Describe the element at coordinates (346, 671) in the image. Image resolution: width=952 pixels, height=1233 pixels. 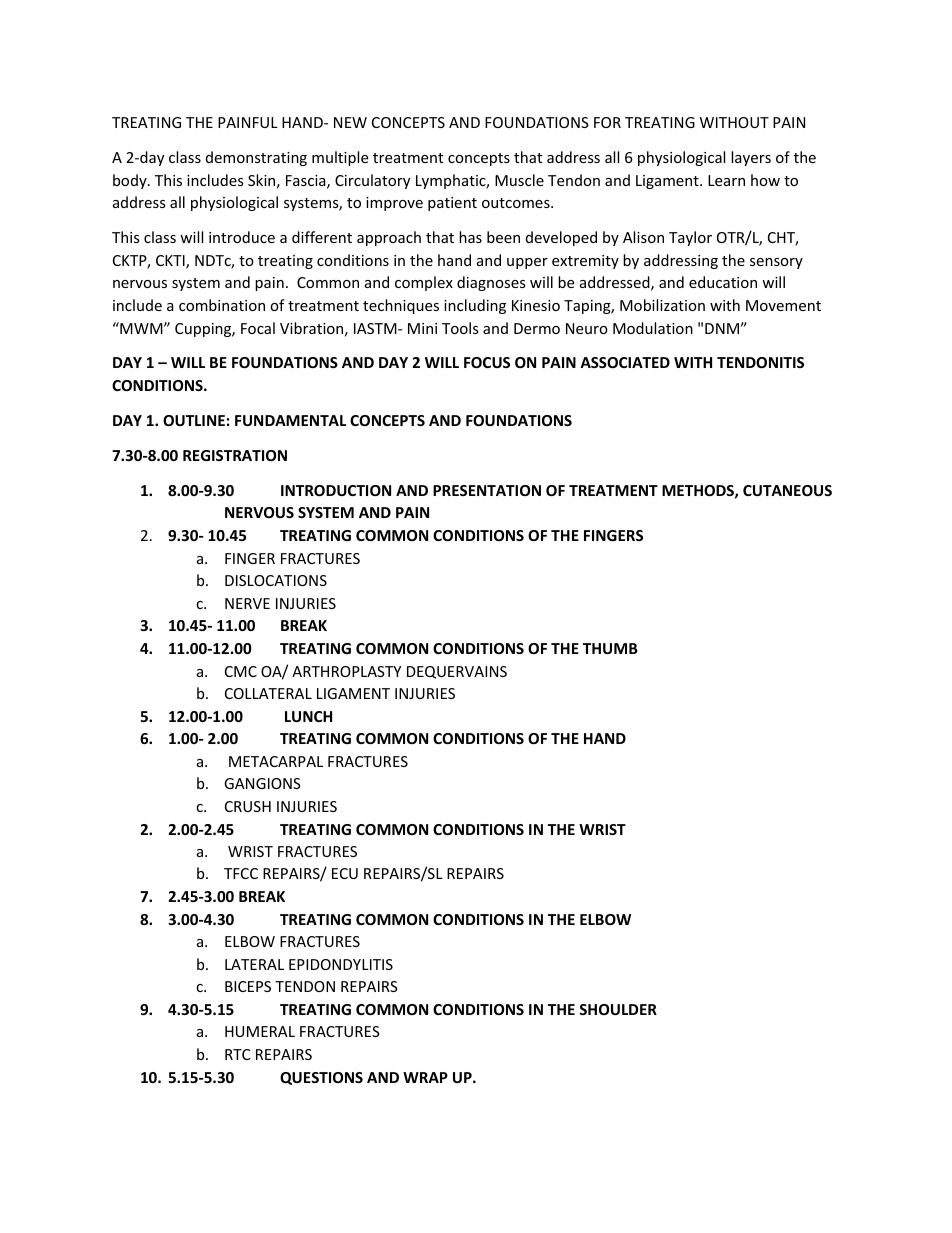
I see `ARTHROPLASTY` at that location.
